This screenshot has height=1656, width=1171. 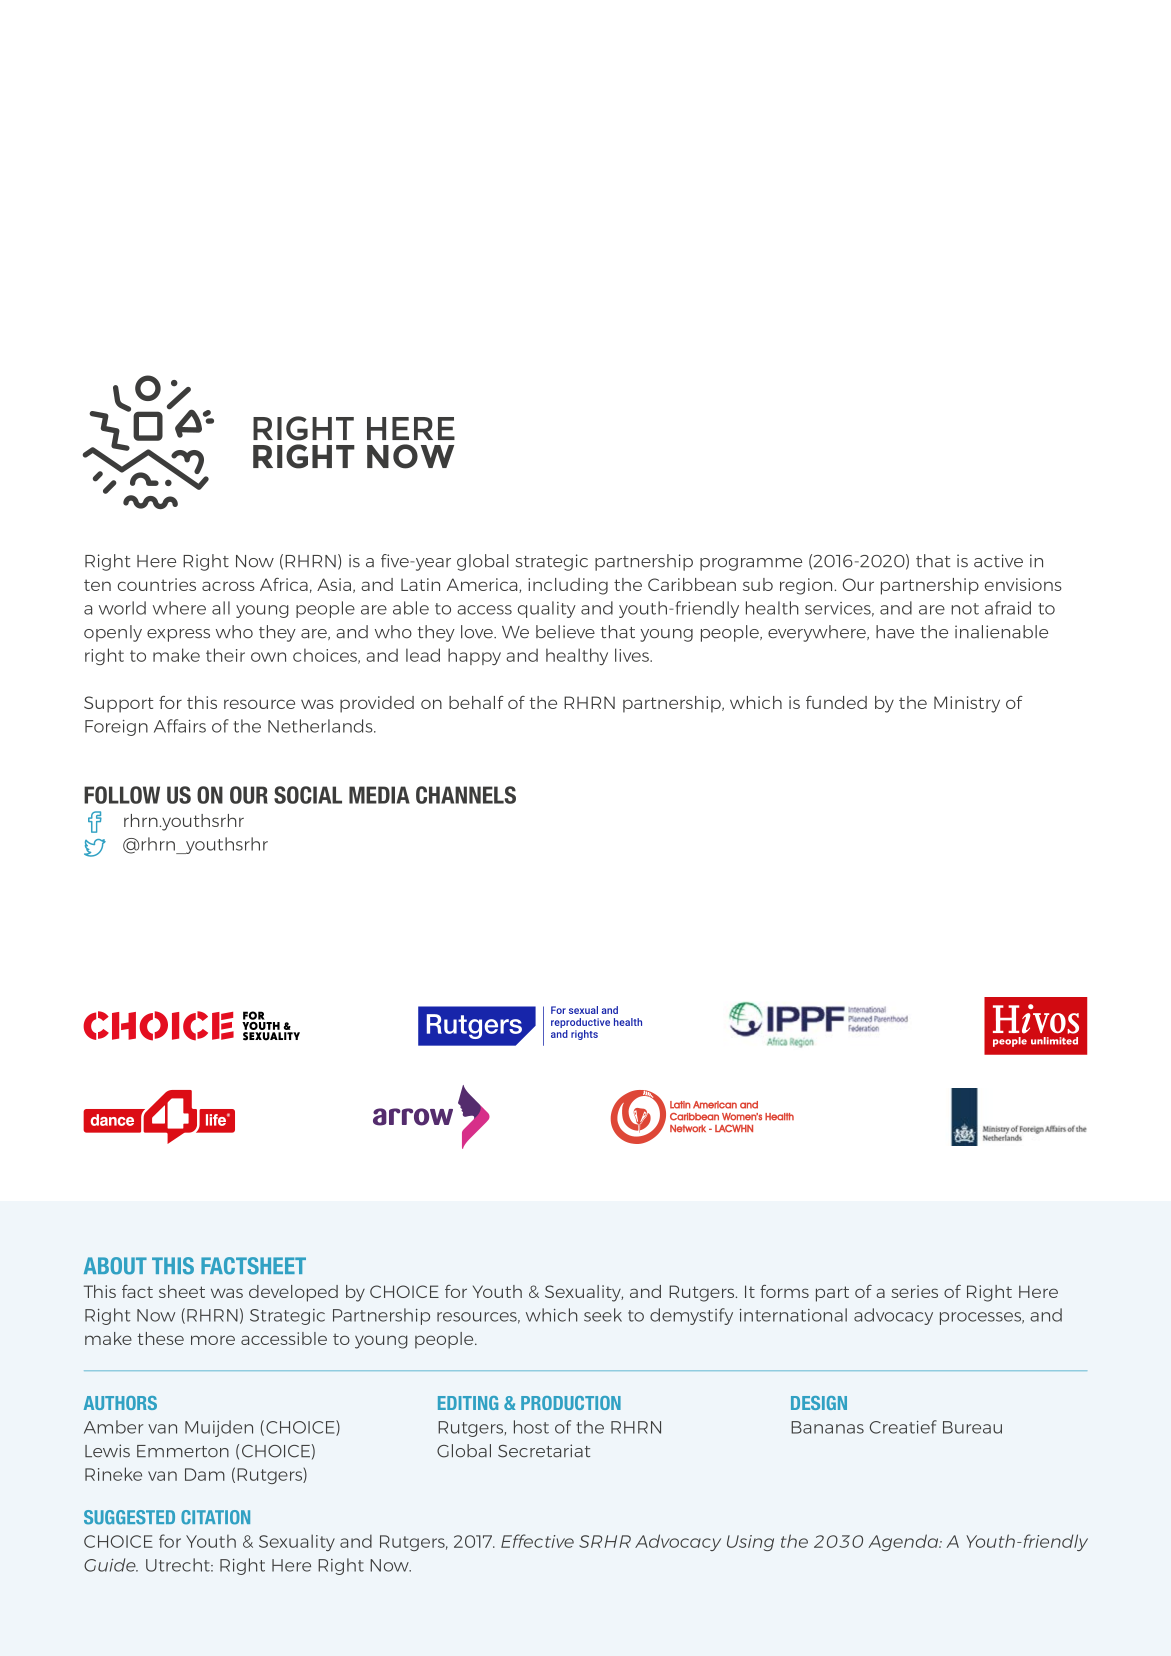 What do you see at coordinates (568, 586) in the screenshot?
I see `including` at bounding box center [568, 586].
